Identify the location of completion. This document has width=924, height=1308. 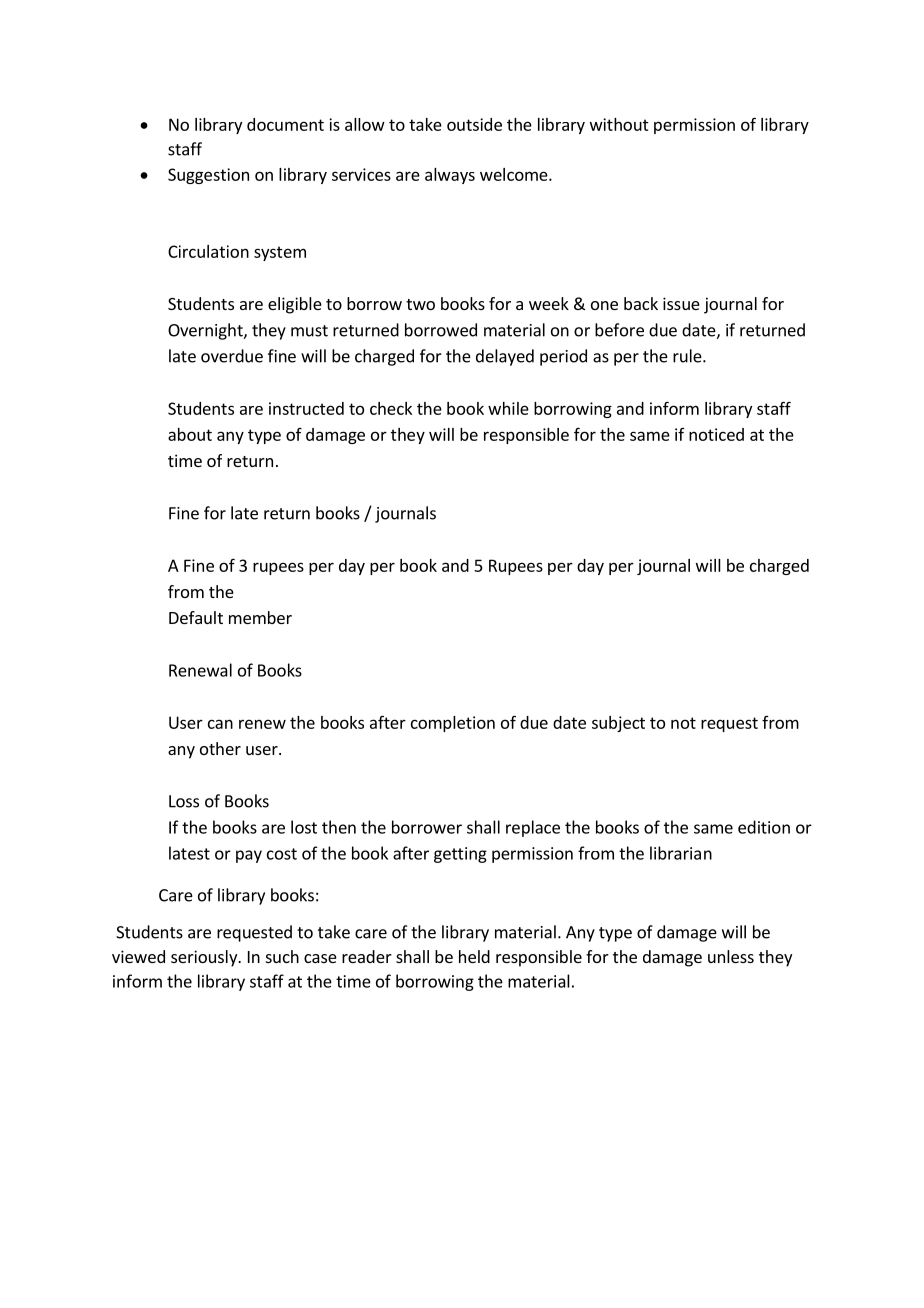
(453, 724).
